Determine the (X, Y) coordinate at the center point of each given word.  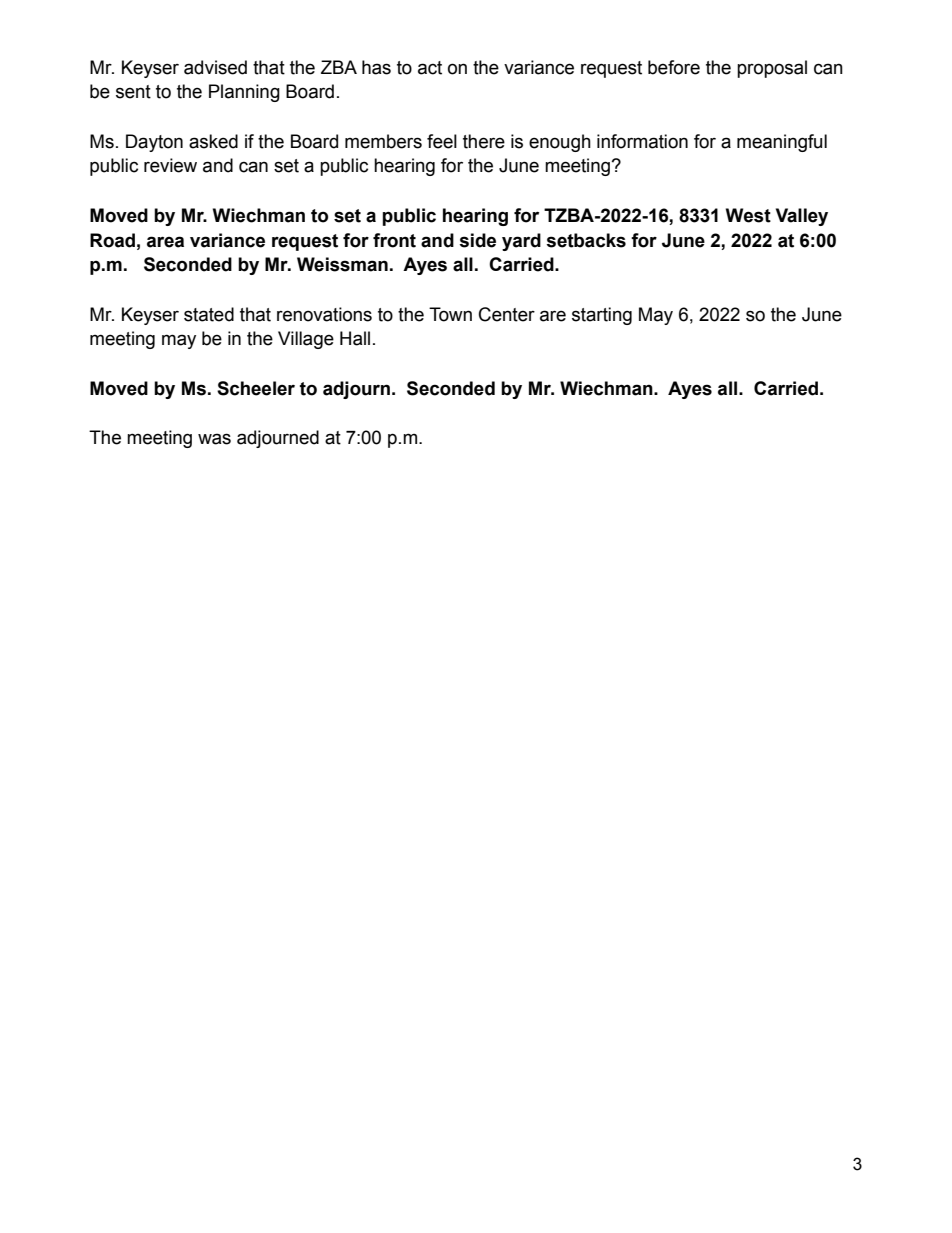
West (748, 215)
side (477, 240)
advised (215, 67)
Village (306, 340)
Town (450, 314)
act (430, 68)
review (170, 165)
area (165, 242)
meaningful (782, 143)
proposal (772, 69)
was (214, 439)
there (484, 141)
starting (602, 316)
